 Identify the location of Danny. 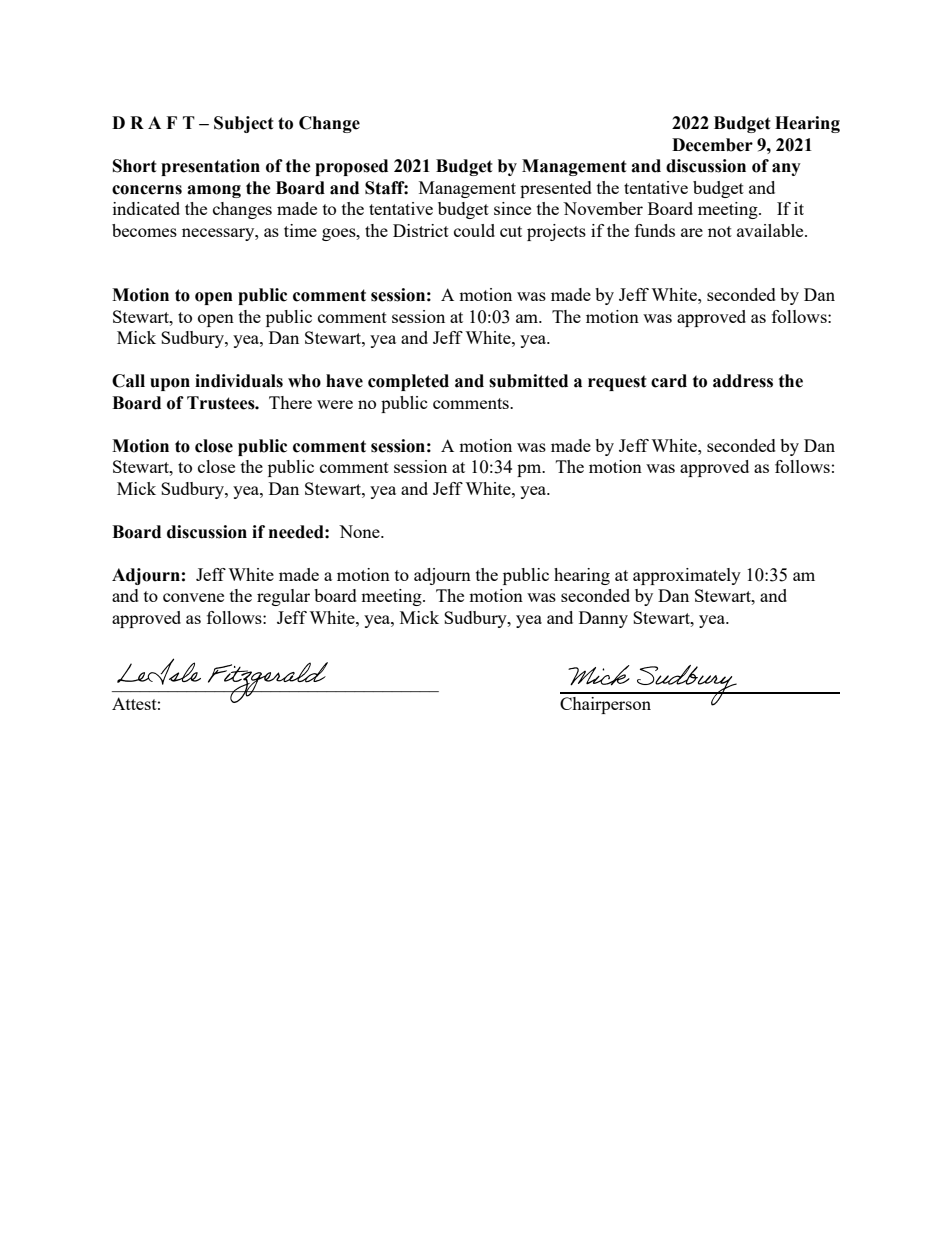
(603, 619).
